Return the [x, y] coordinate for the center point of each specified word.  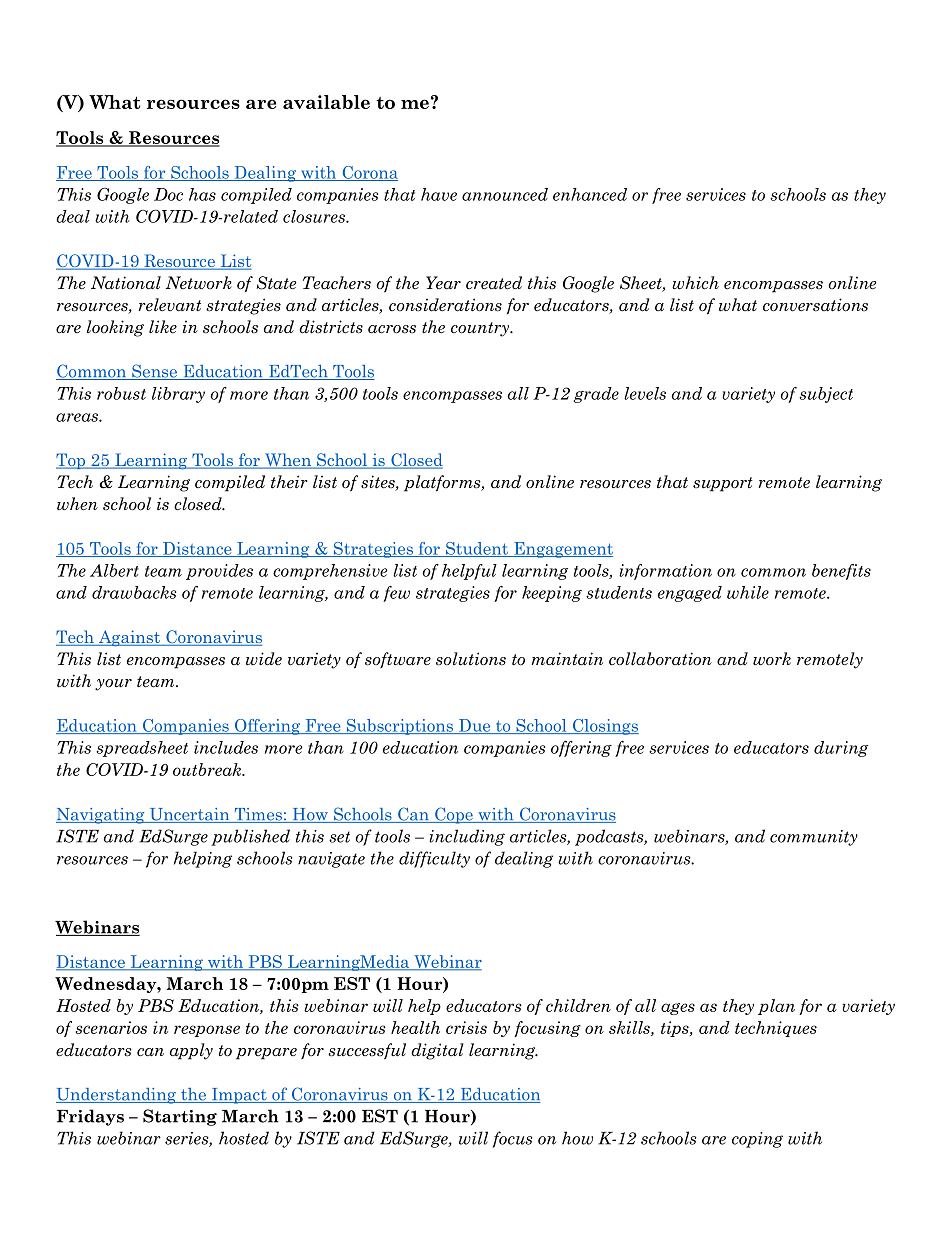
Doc [168, 194]
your [113, 685]
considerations [445, 305]
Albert [114, 570]
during [841, 749]
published [250, 837]
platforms [443, 483]
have [439, 194]
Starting [180, 1117]
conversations [815, 305]
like [163, 327]
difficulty [434, 859]
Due [475, 726]
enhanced [590, 194]
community [814, 838]
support [723, 484]
